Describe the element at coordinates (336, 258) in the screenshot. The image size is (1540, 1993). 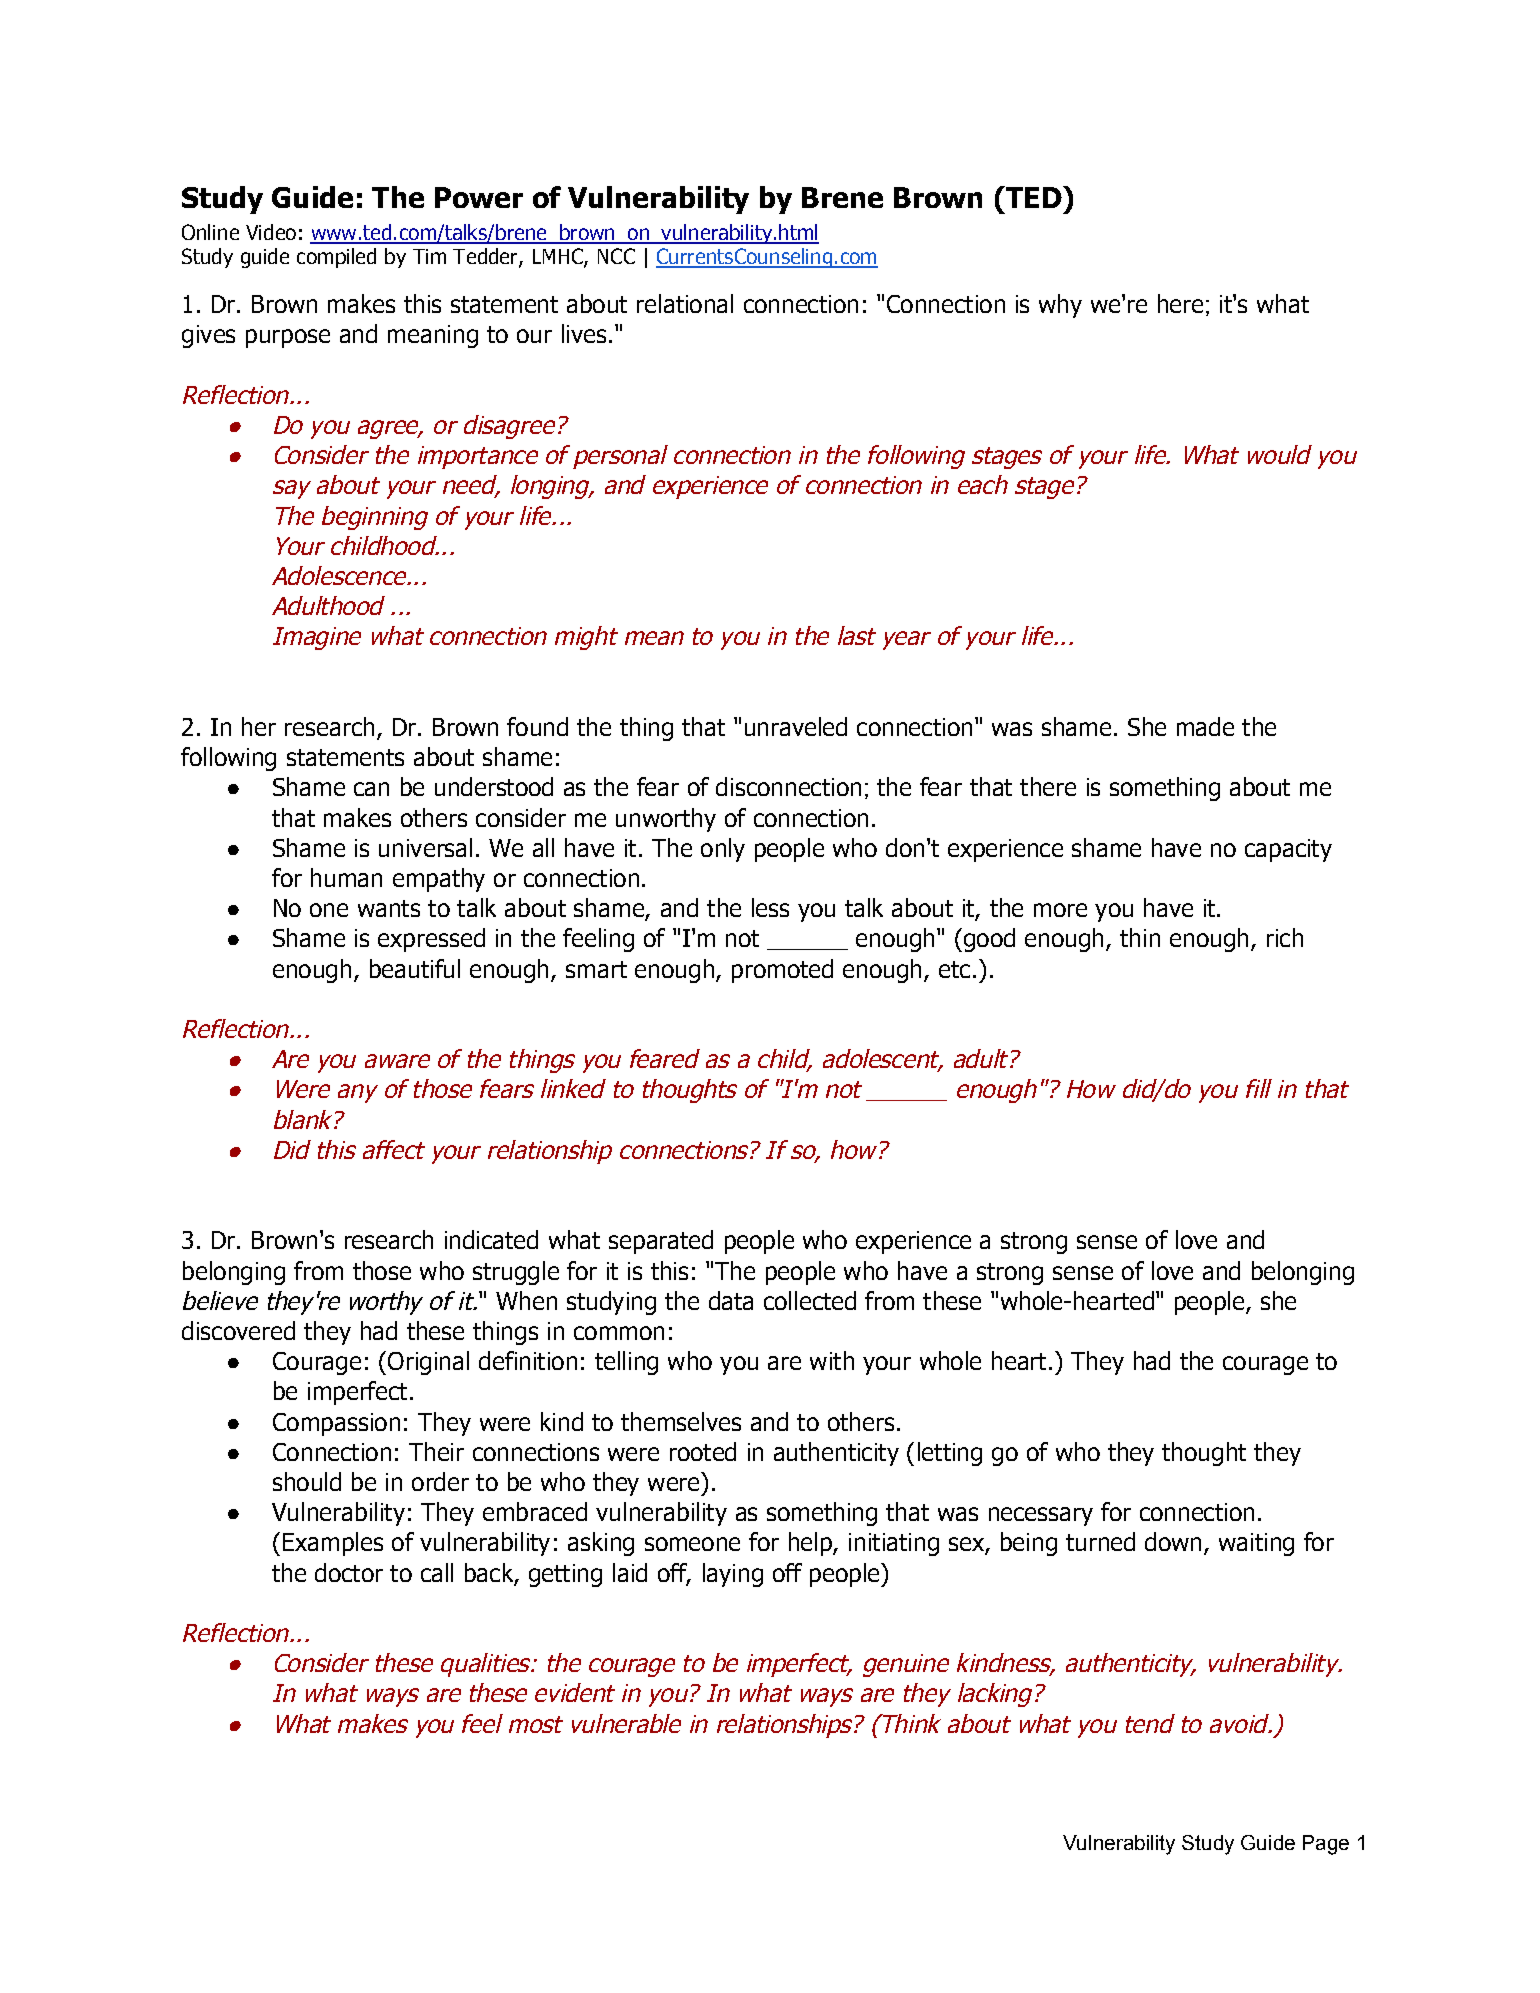
I see `compiled` at that location.
